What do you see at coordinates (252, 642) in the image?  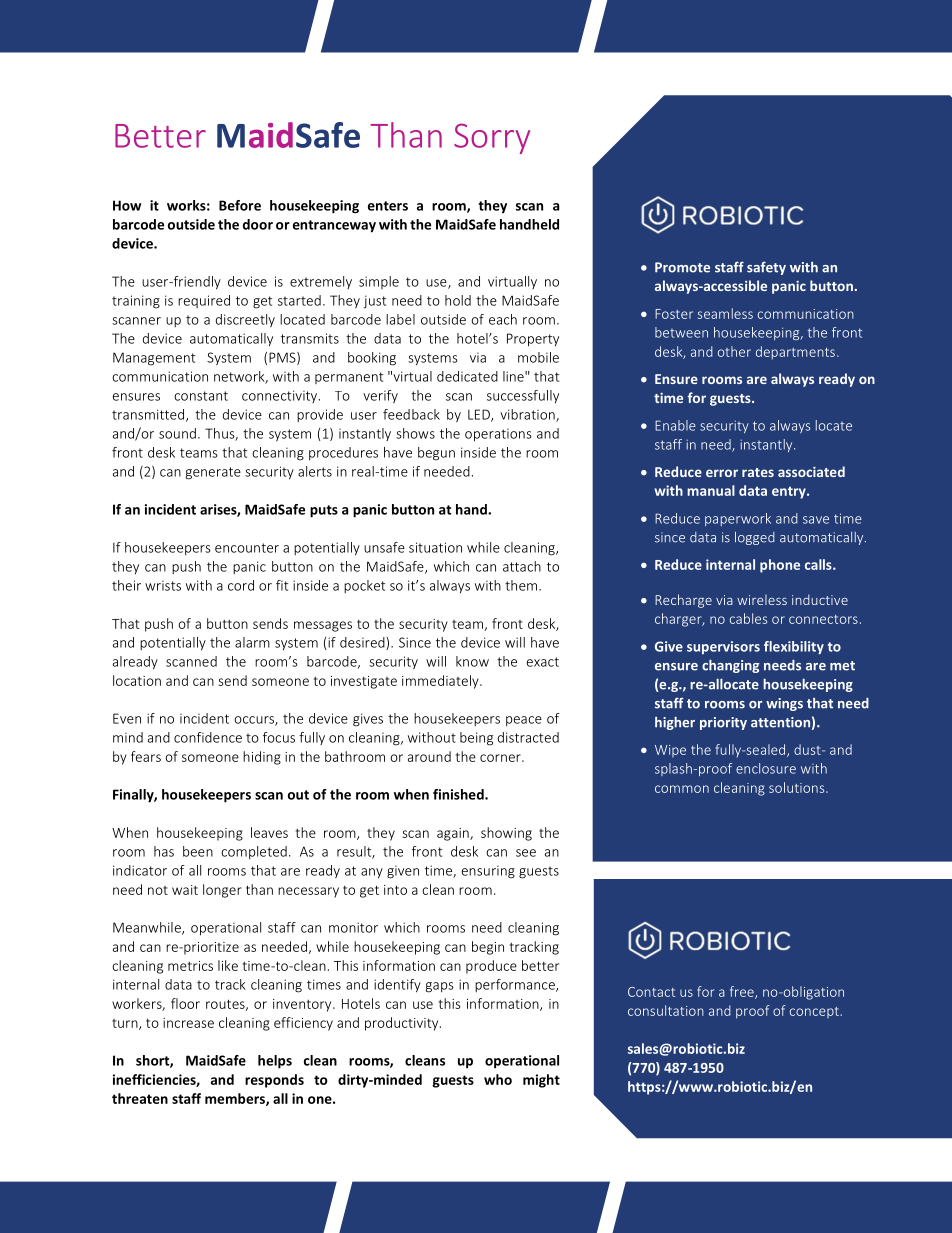 I see `alarm` at bounding box center [252, 642].
